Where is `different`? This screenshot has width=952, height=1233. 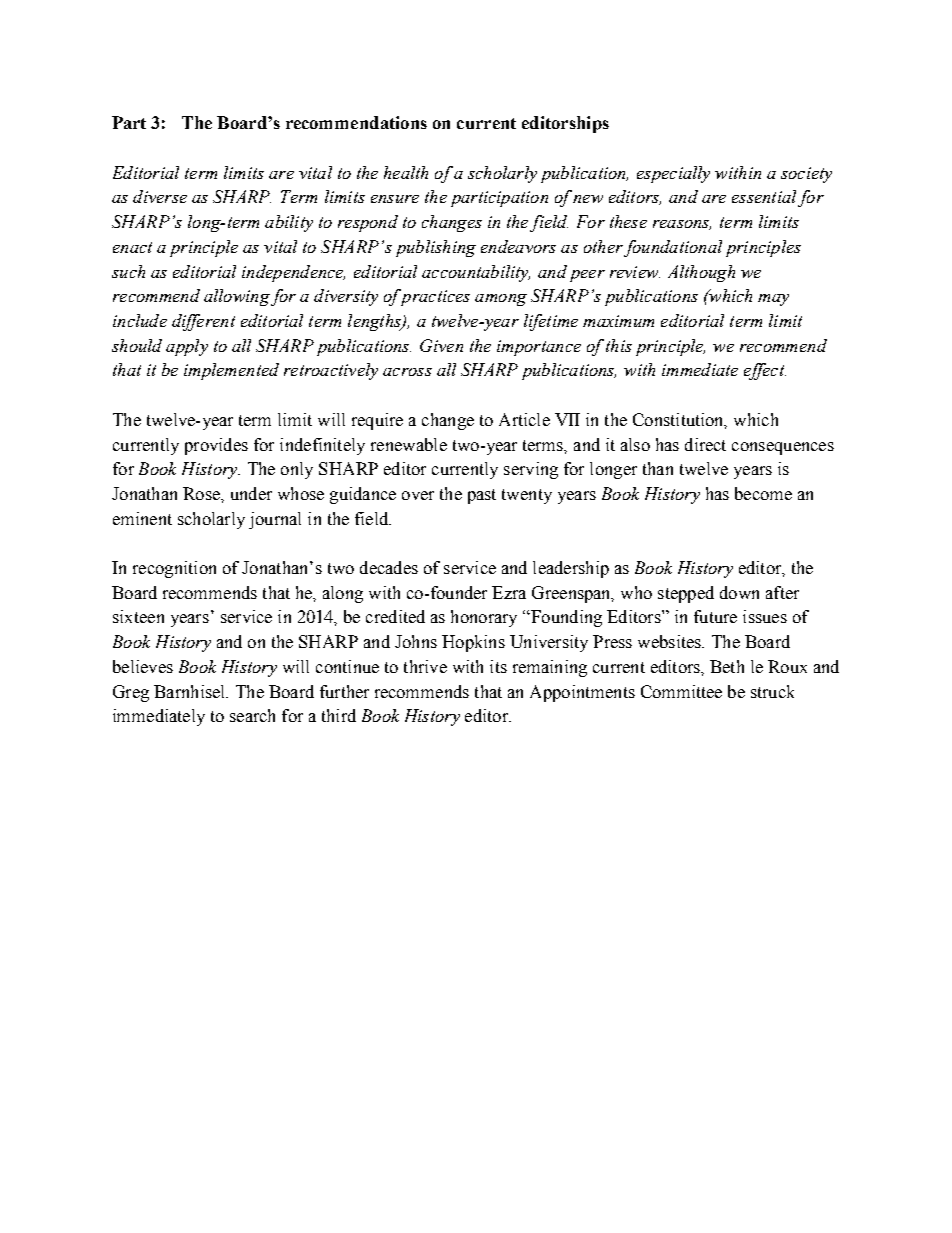
different is located at coordinates (203, 322).
